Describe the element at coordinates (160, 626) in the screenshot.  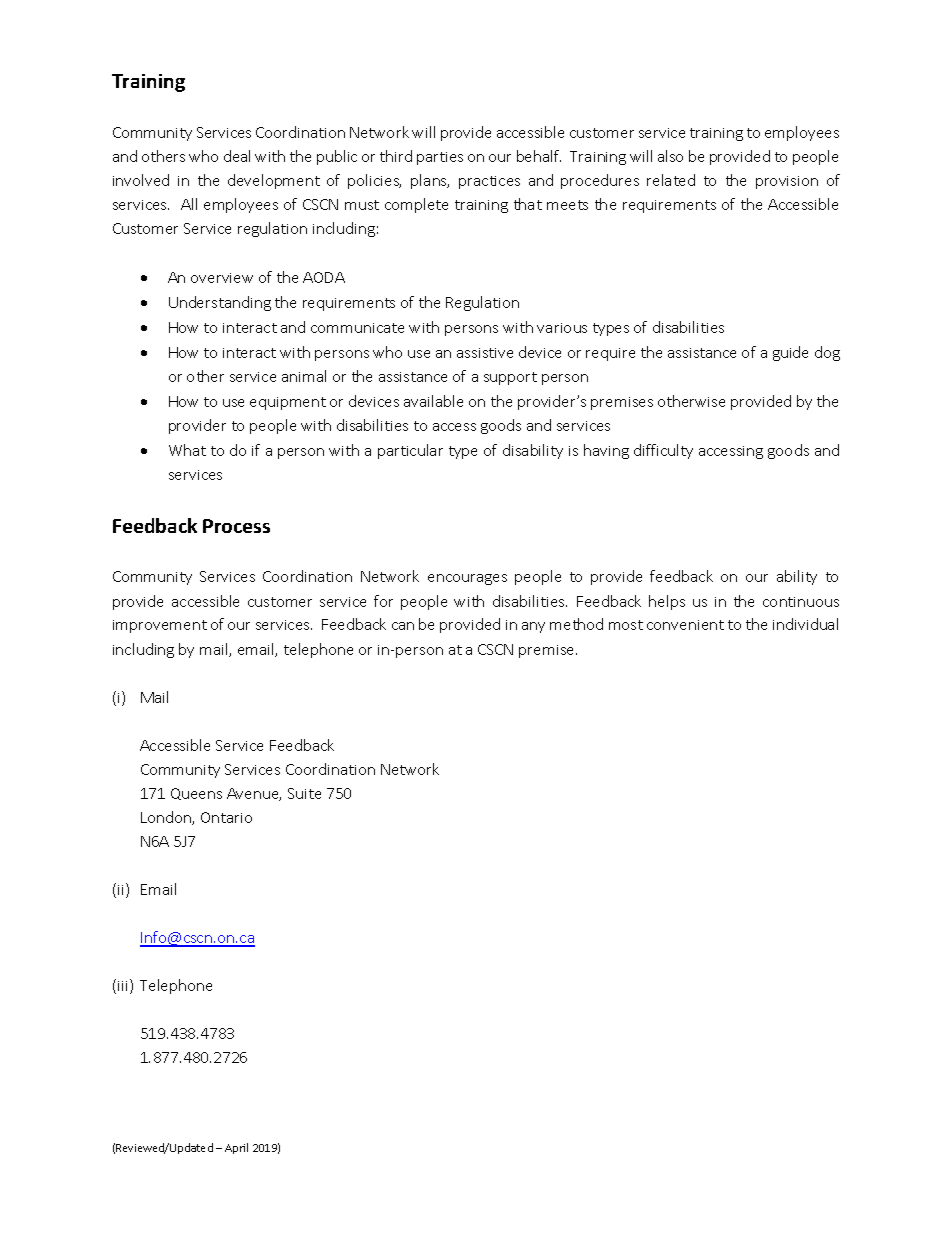
I see `improvement` at that location.
